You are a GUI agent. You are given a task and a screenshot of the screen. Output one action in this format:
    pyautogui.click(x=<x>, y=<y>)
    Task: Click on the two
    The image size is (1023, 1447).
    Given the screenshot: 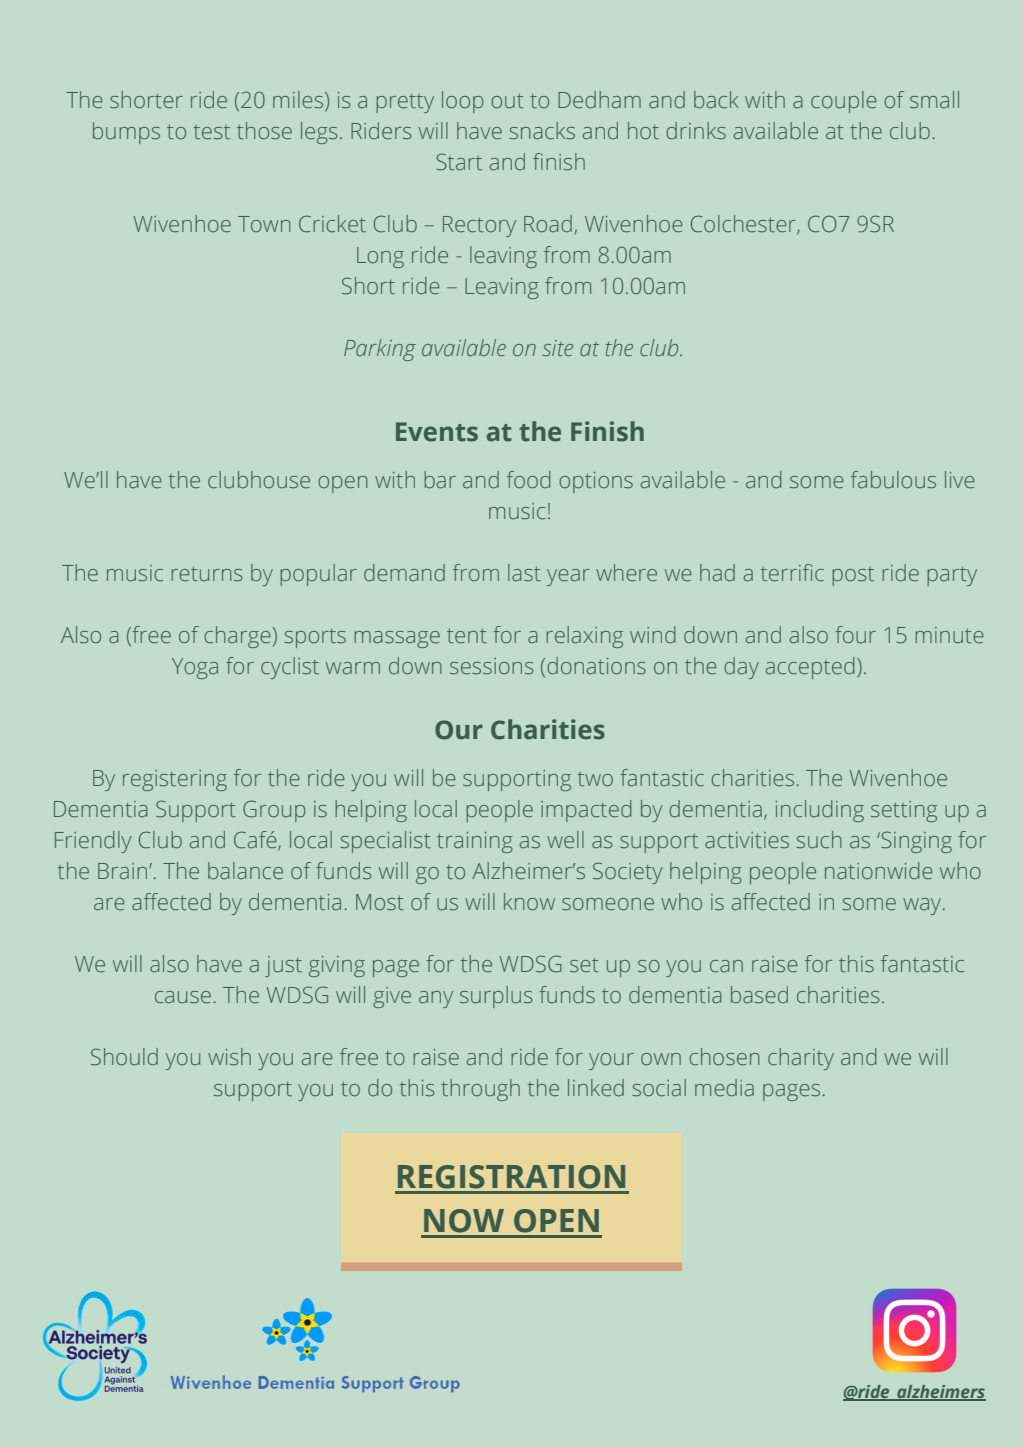 What is the action you would take?
    pyautogui.click(x=595, y=779)
